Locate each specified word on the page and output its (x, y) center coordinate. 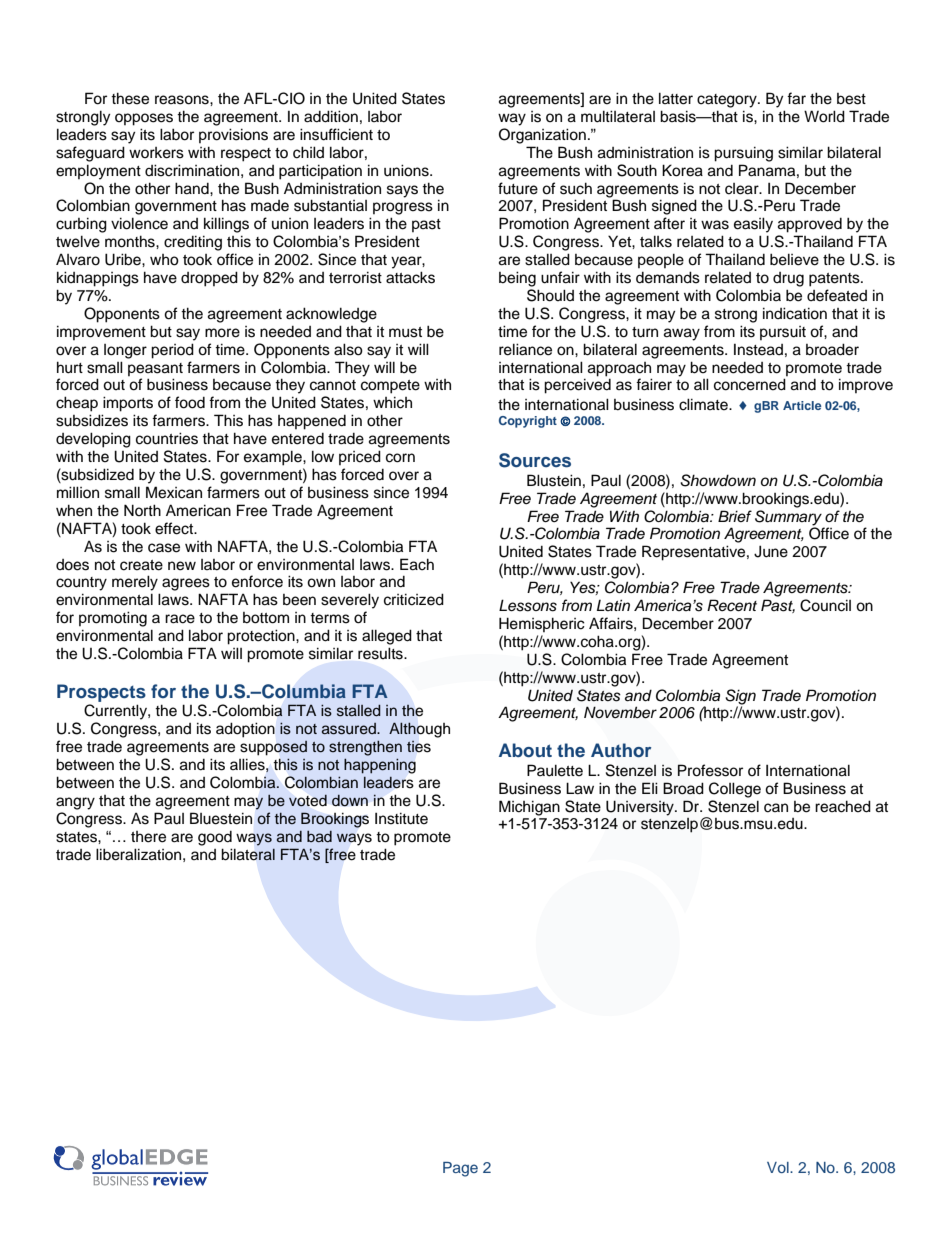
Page (460, 1169)
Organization (542, 136)
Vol (779, 1167)
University (641, 808)
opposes (144, 119)
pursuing (743, 154)
